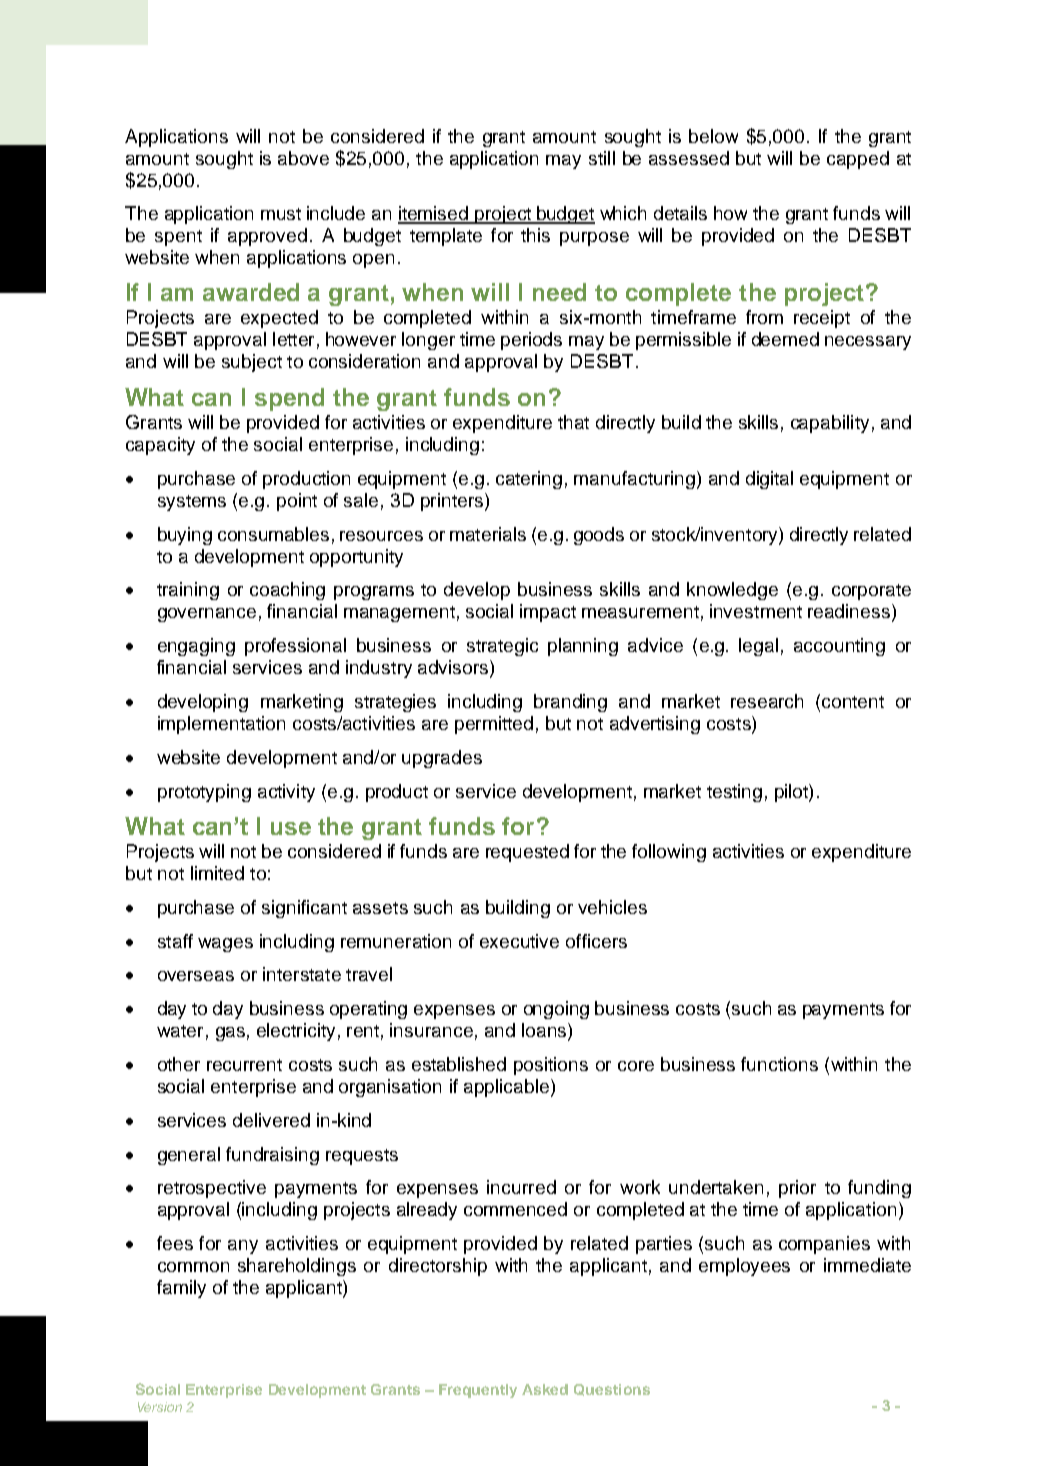 This screenshot has width=1037, height=1466. I want to click on Version, so click(160, 1407).
